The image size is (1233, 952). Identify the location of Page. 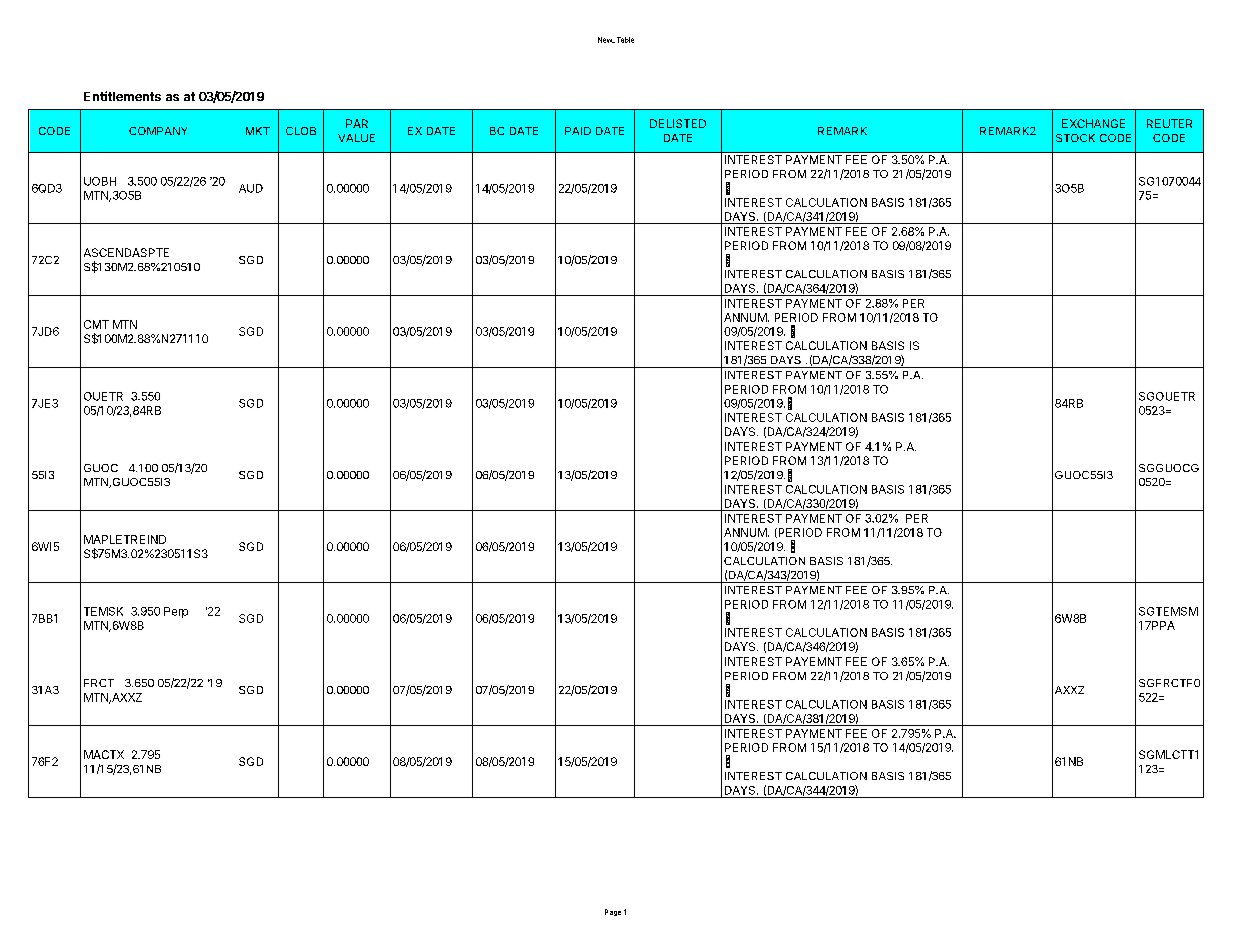
(613, 912).
